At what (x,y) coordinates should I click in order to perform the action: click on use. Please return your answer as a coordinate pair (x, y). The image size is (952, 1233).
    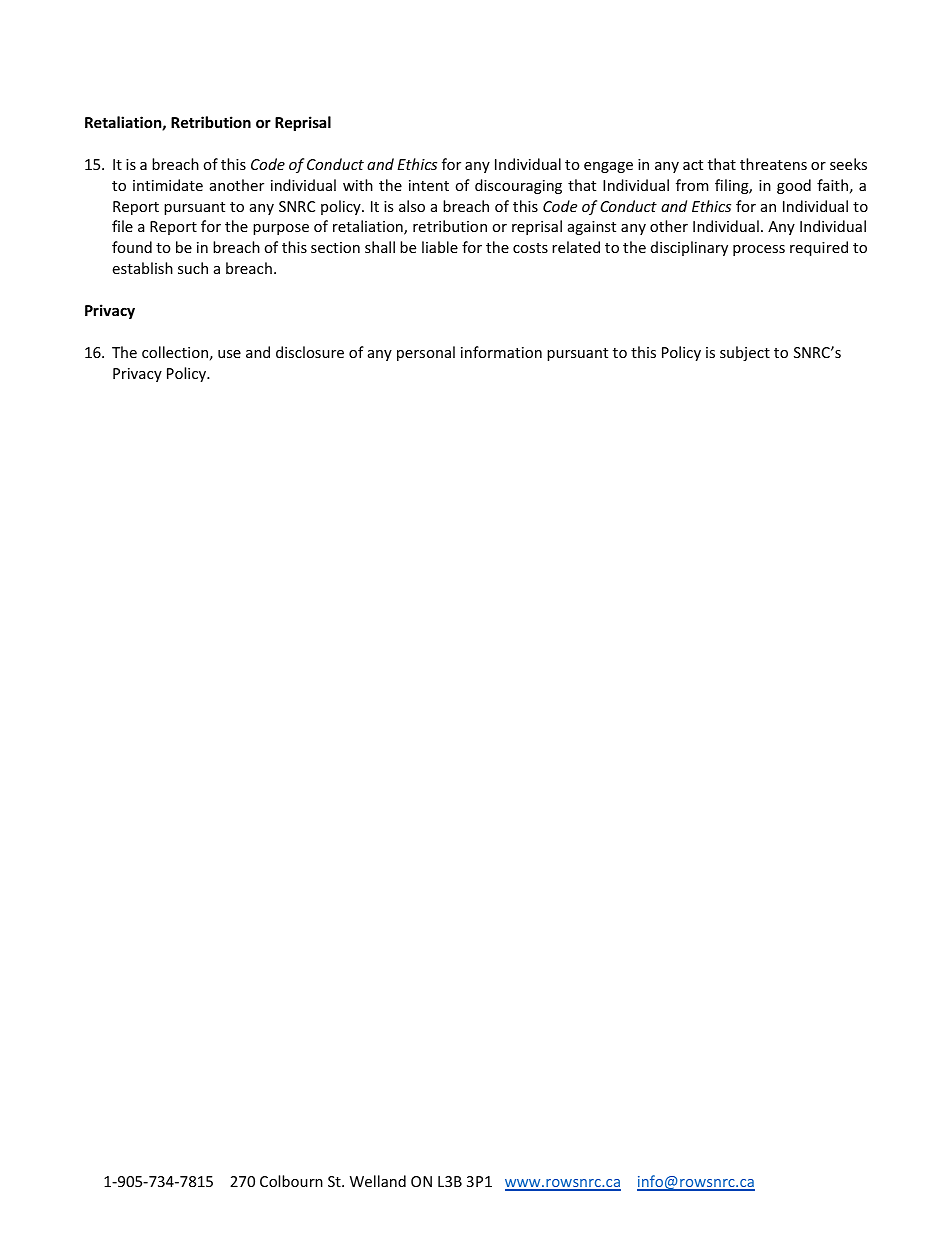
    Looking at the image, I should click on (229, 354).
